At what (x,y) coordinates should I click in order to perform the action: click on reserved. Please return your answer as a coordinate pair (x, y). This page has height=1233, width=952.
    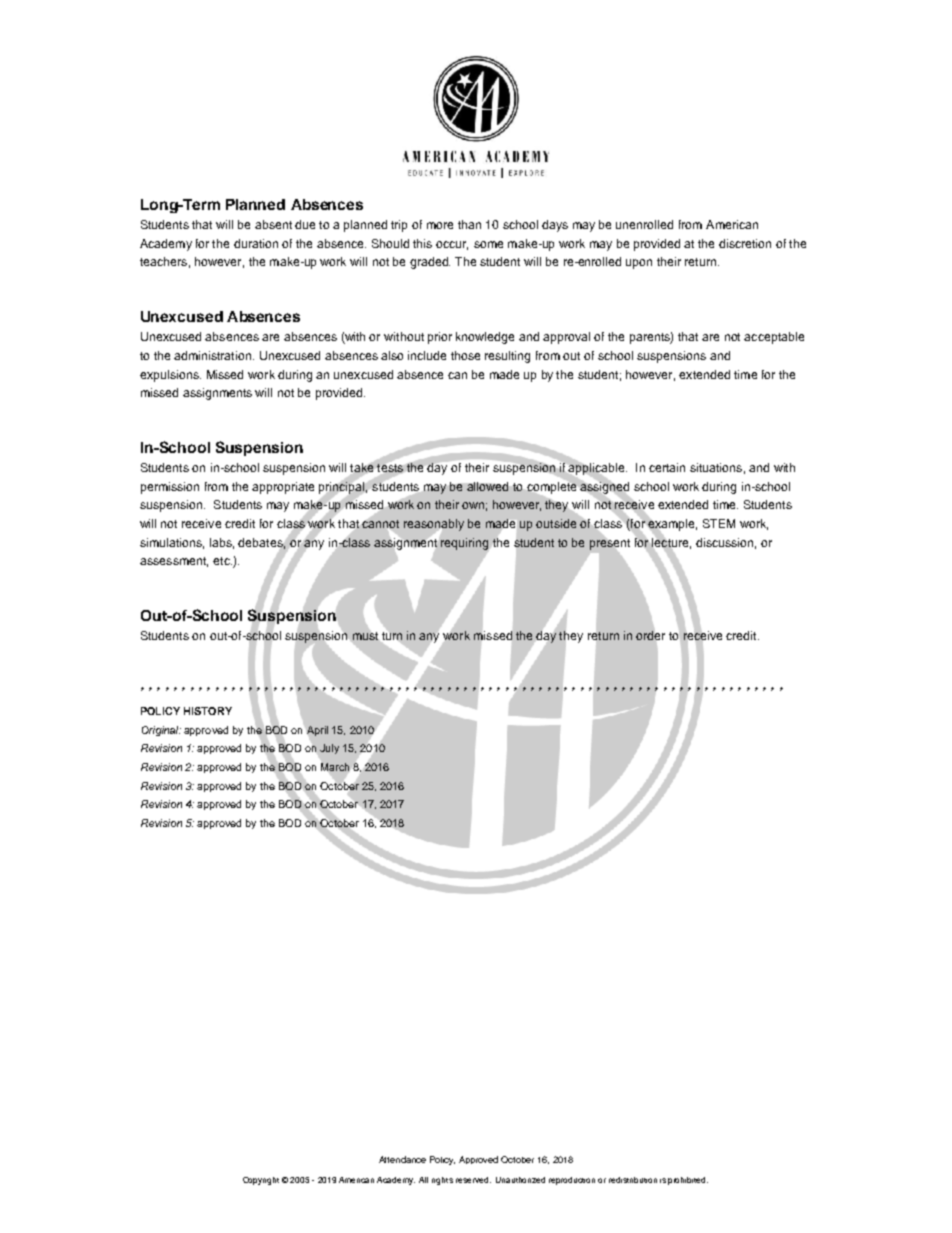
    Looking at the image, I should click on (473, 1180).
